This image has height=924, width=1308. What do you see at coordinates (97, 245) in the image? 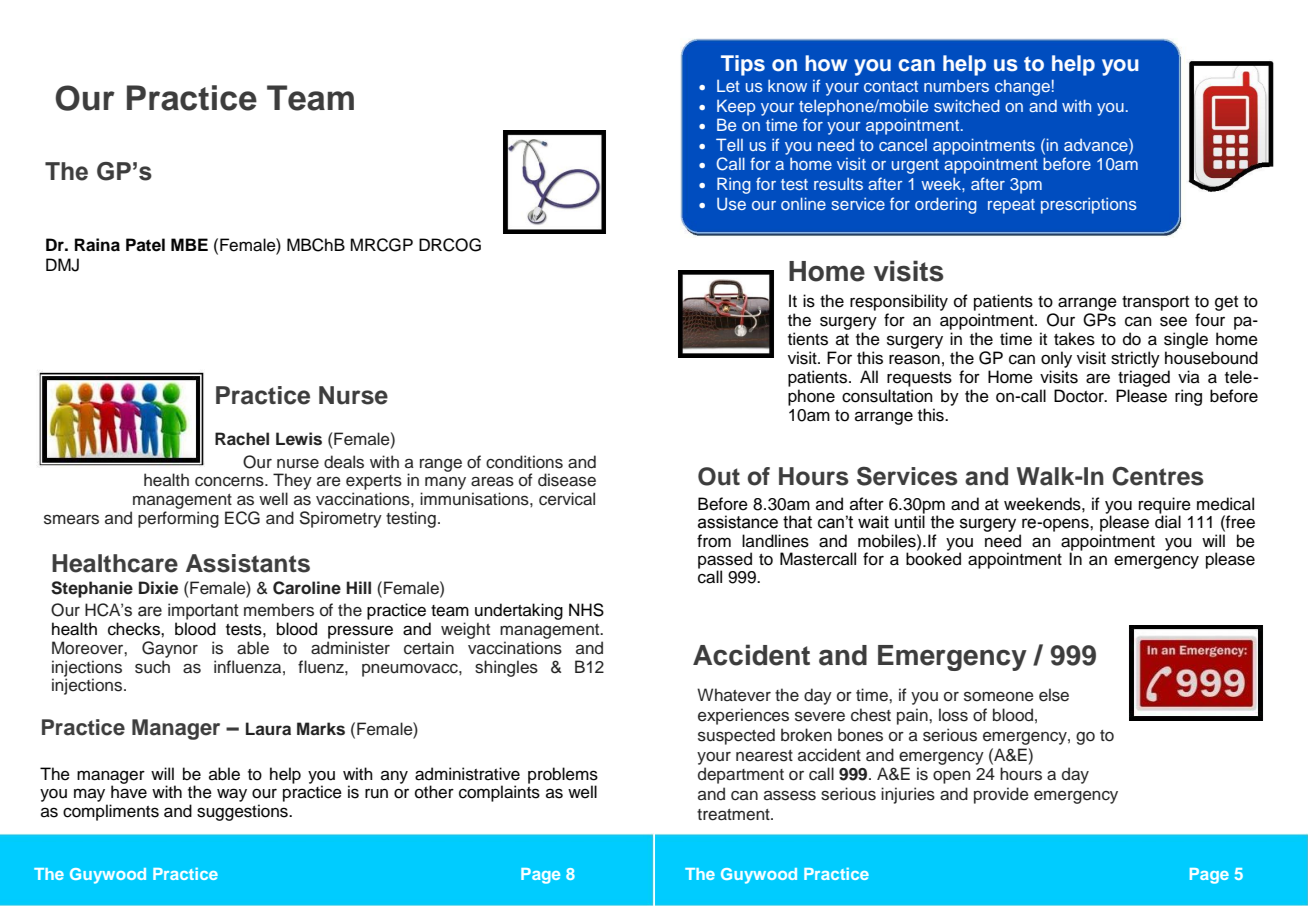
I see `Raina` at bounding box center [97, 245].
